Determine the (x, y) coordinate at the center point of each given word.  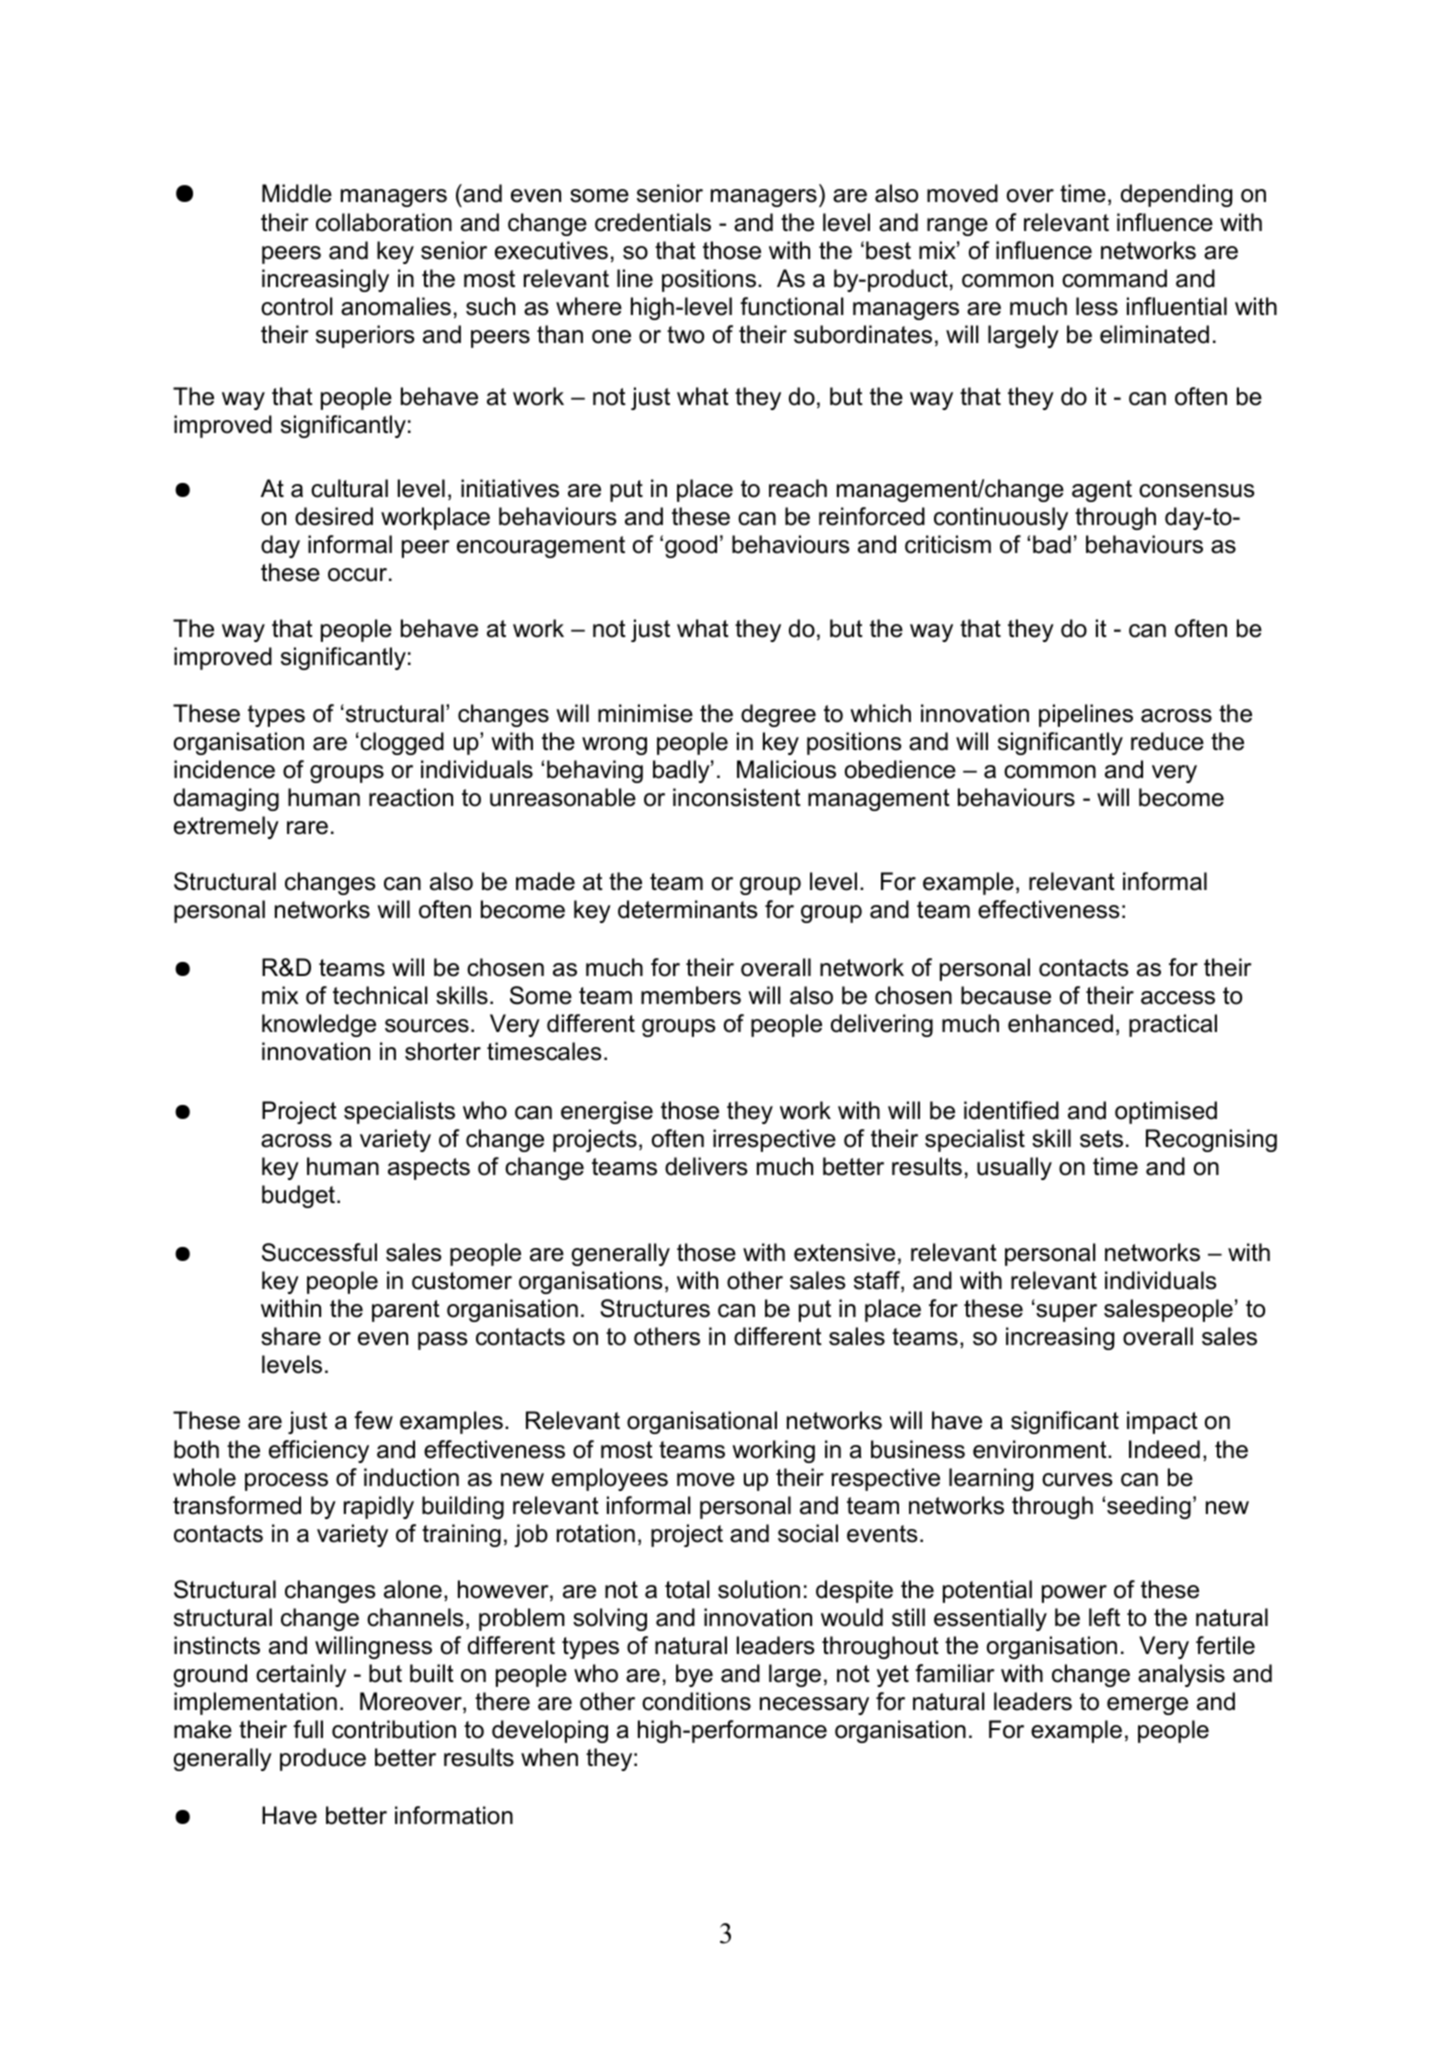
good (691, 546)
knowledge (319, 1025)
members (691, 995)
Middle (297, 193)
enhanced (1060, 1023)
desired (334, 516)
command (1114, 278)
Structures (655, 1308)
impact (1162, 1422)
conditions (696, 1701)
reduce (1167, 741)
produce (323, 1759)
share (291, 1336)
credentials (653, 222)
